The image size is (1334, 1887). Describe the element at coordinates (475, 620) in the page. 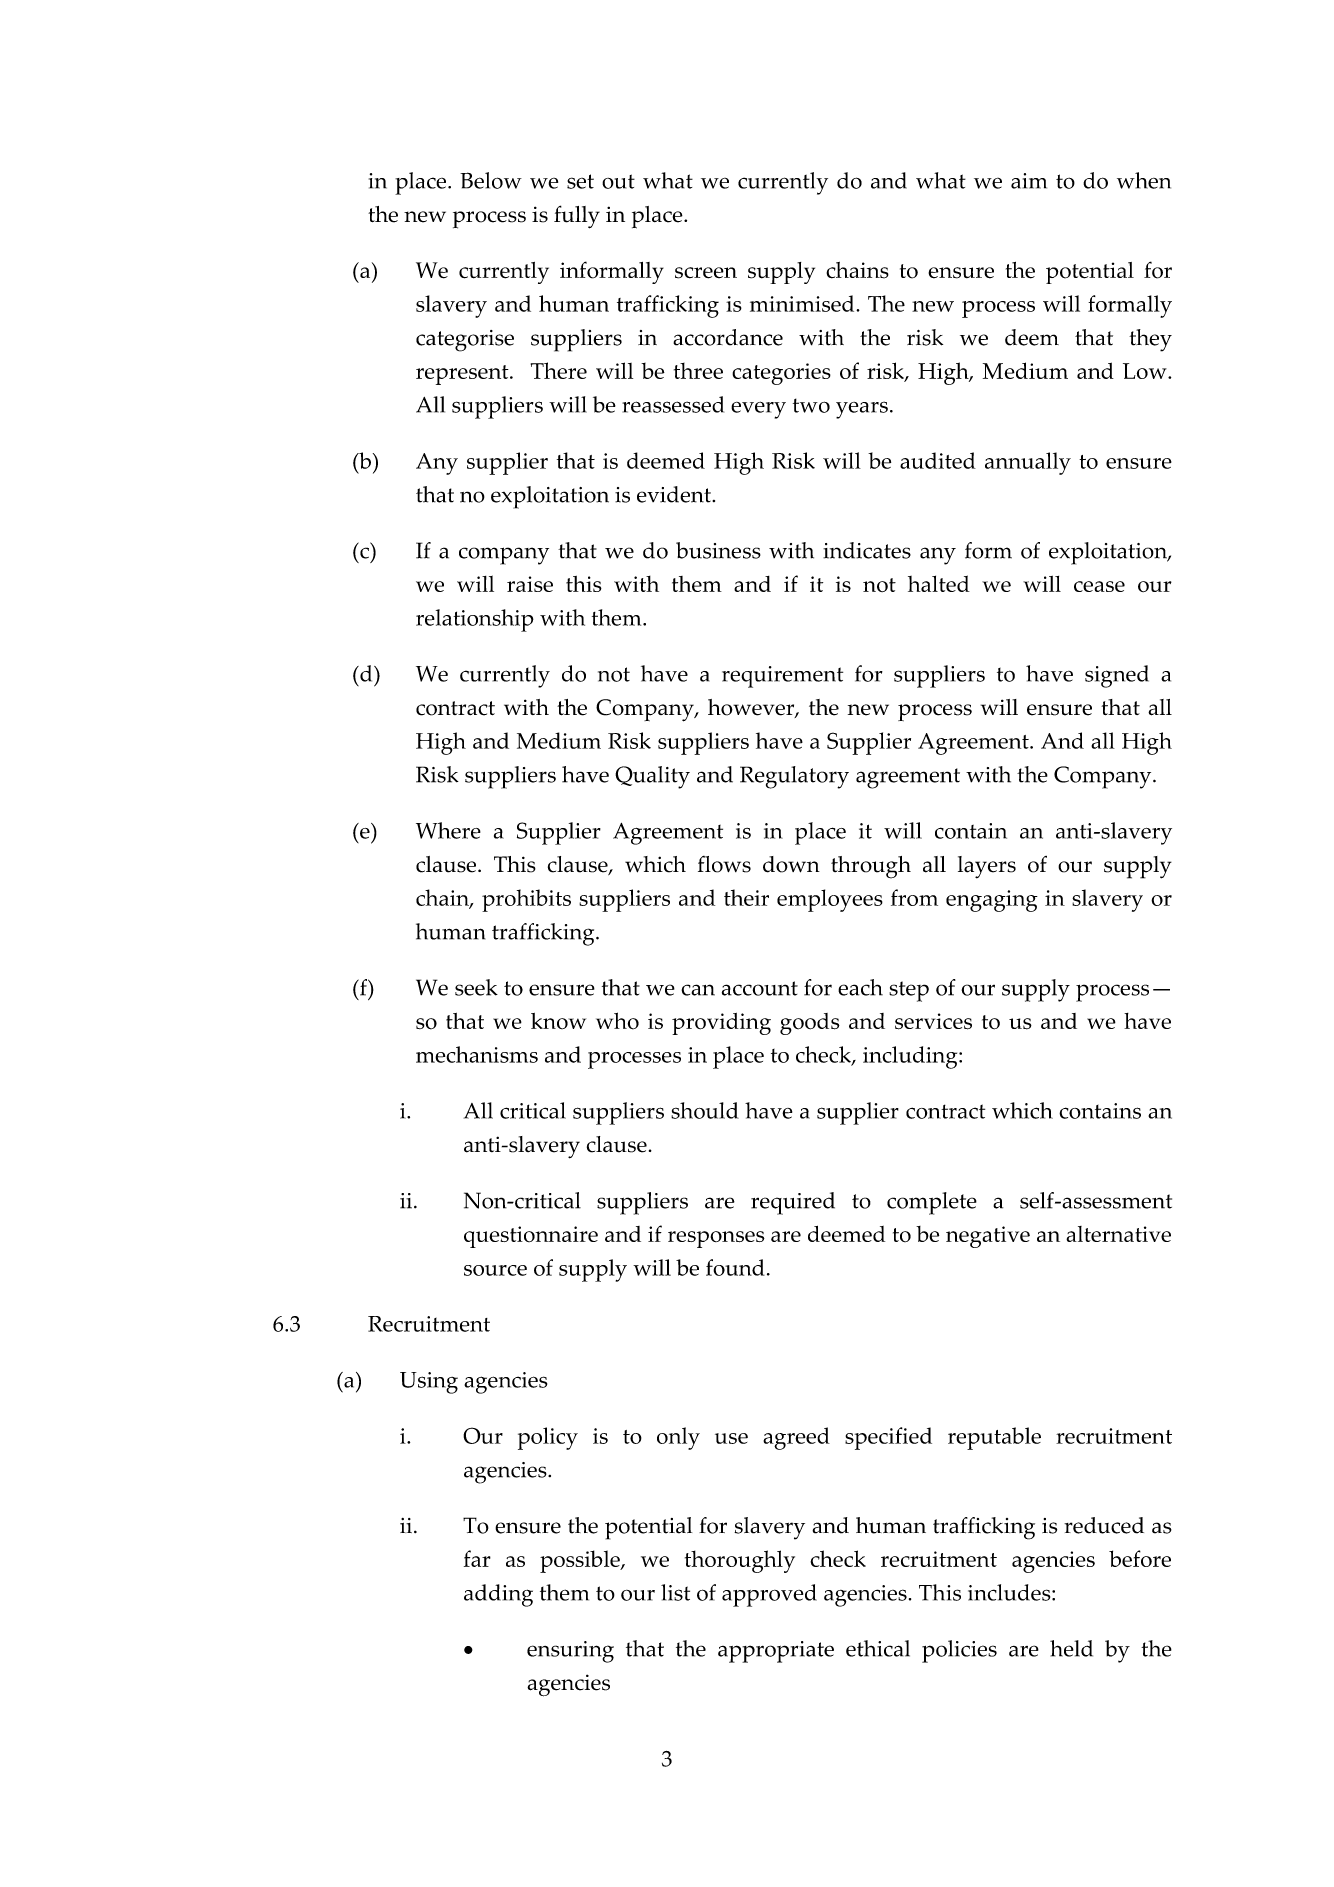

I see `relationship` at that location.
